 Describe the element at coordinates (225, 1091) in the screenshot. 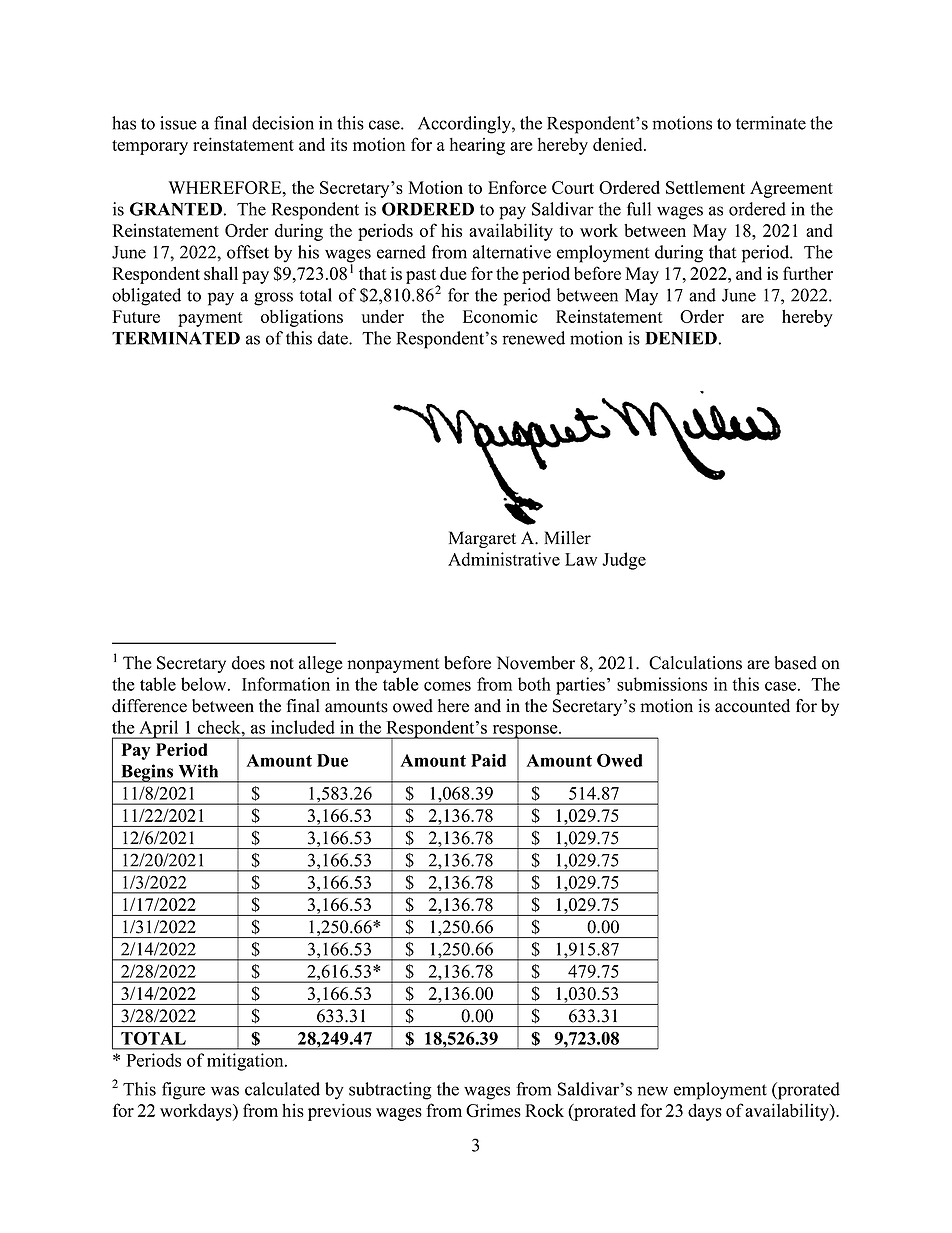

I see `was` at that location.
